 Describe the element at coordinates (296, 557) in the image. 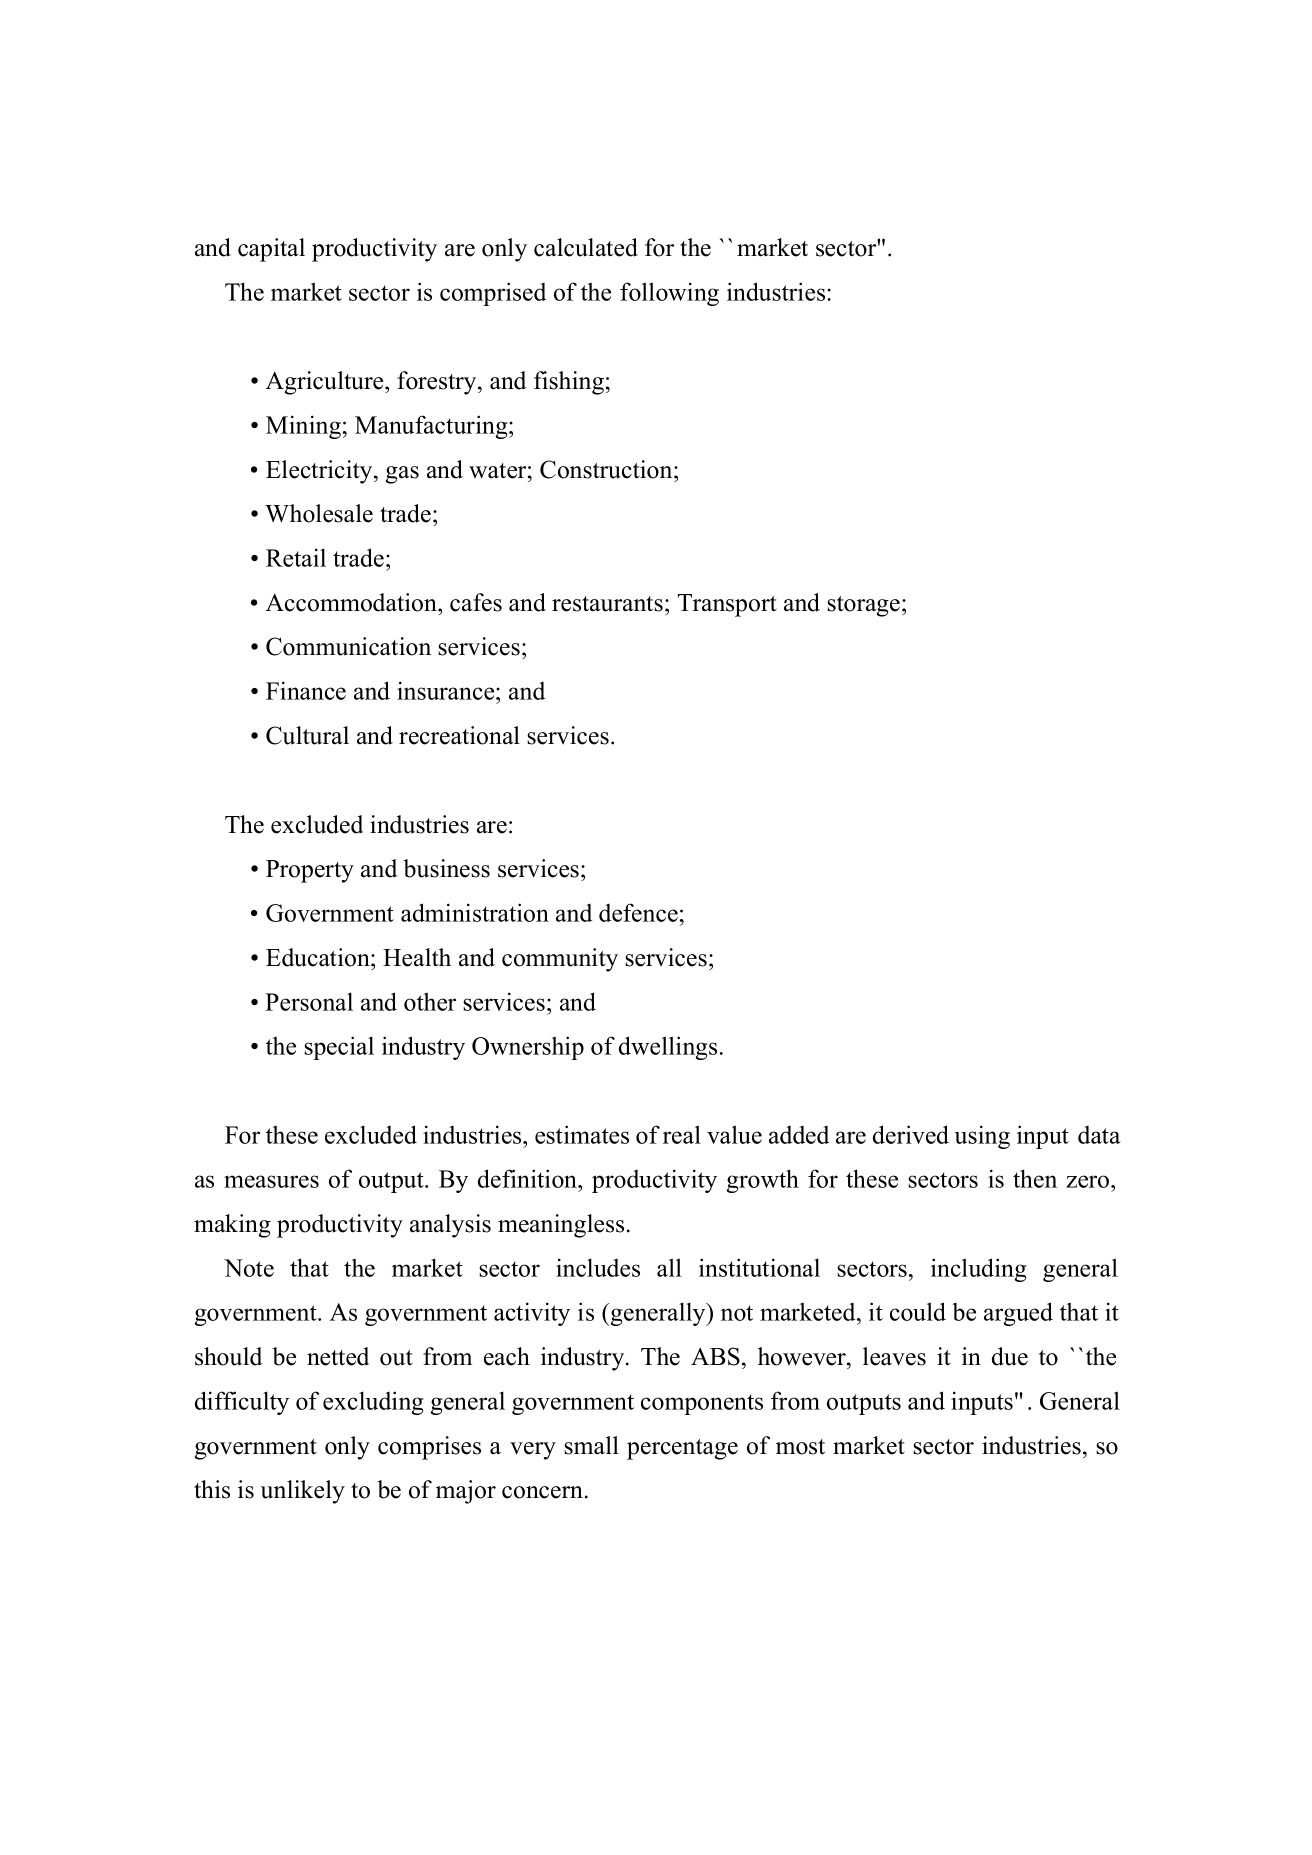

I see `Retail` at that location.
